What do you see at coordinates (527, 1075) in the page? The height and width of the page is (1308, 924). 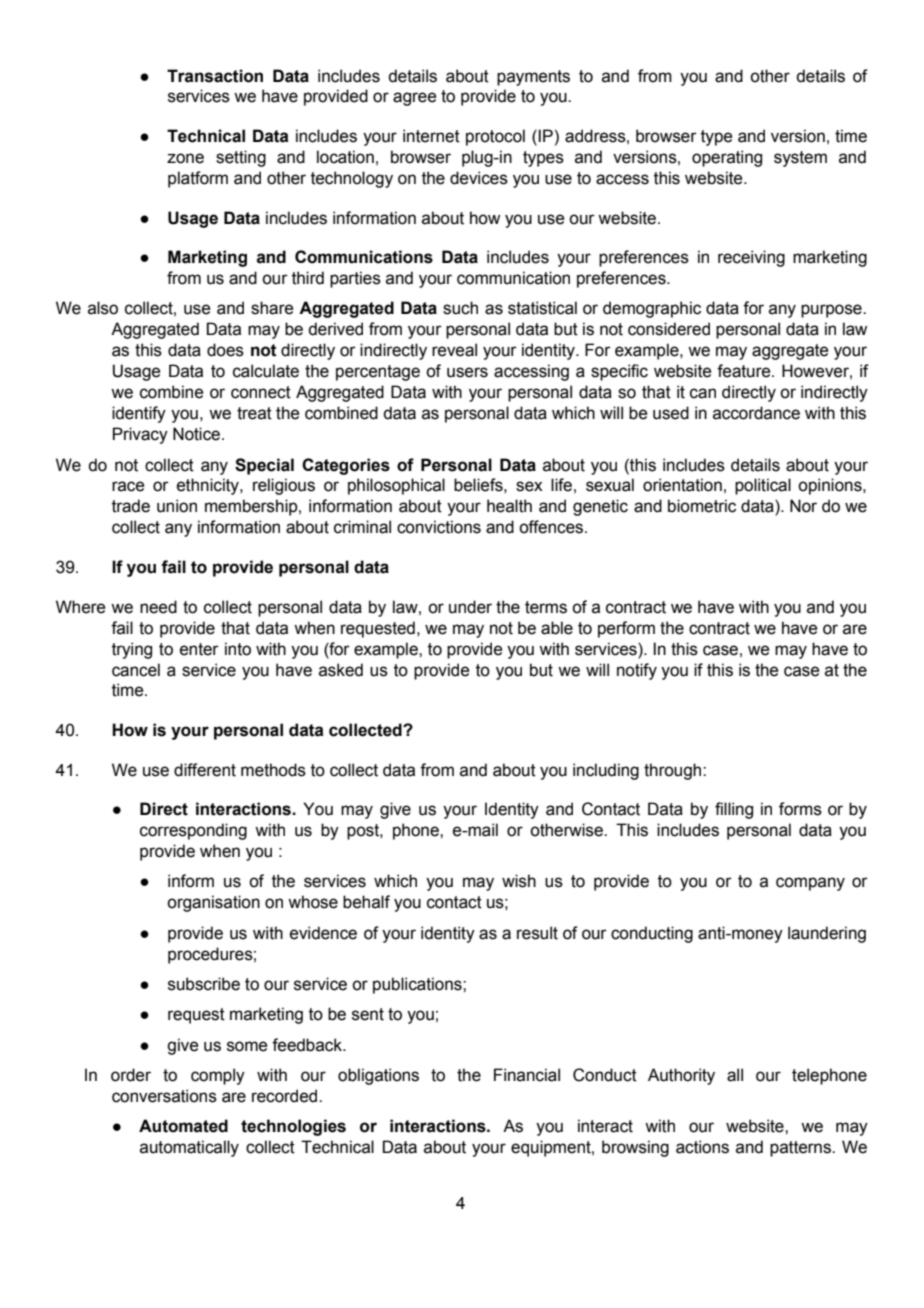 I see `Financial` at bounding box center [527, 1075].
